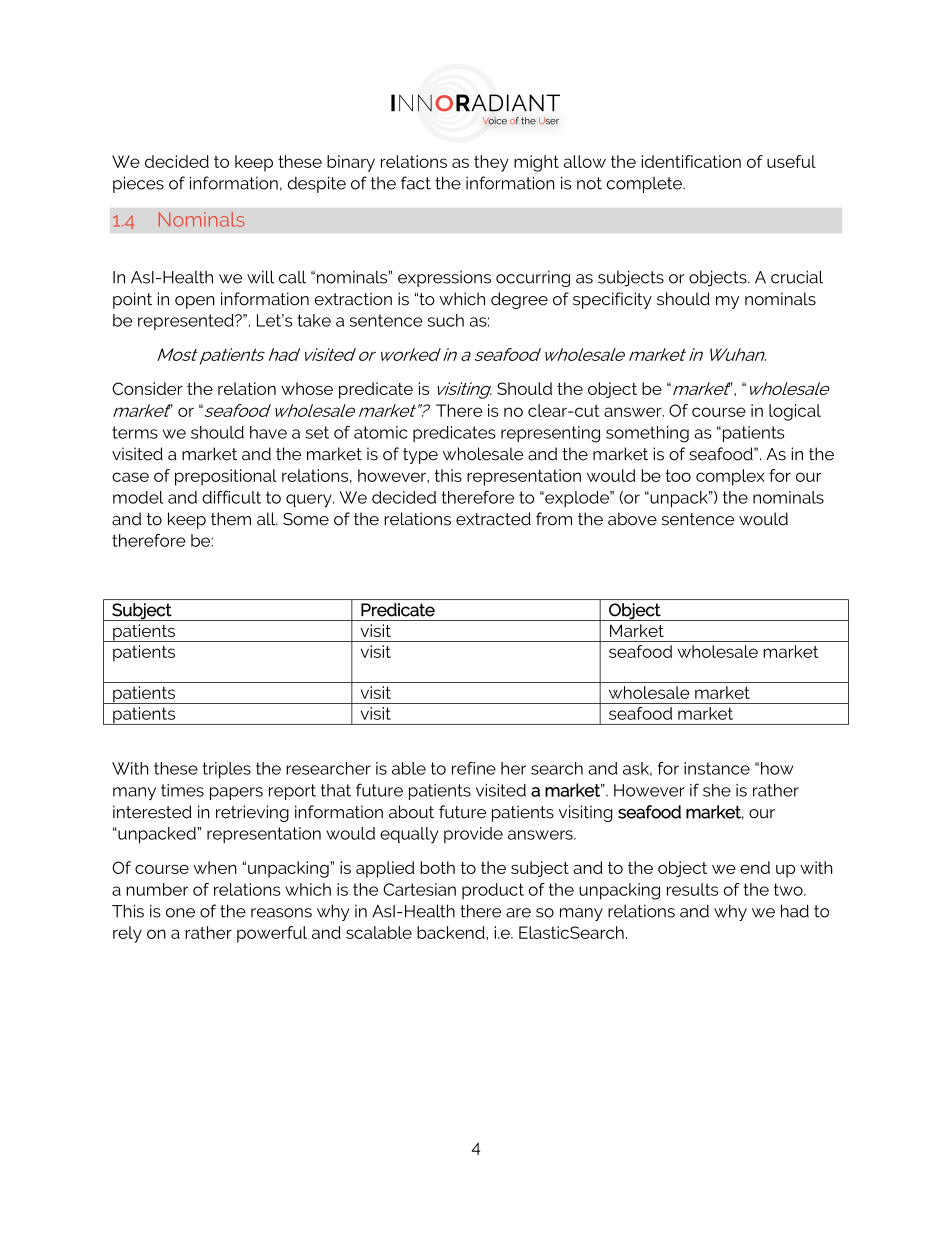 This screenshot has height=1233, width=952. Describe the element at coordinates (474, 768) in the screenshot. I see `refine` at that location.
